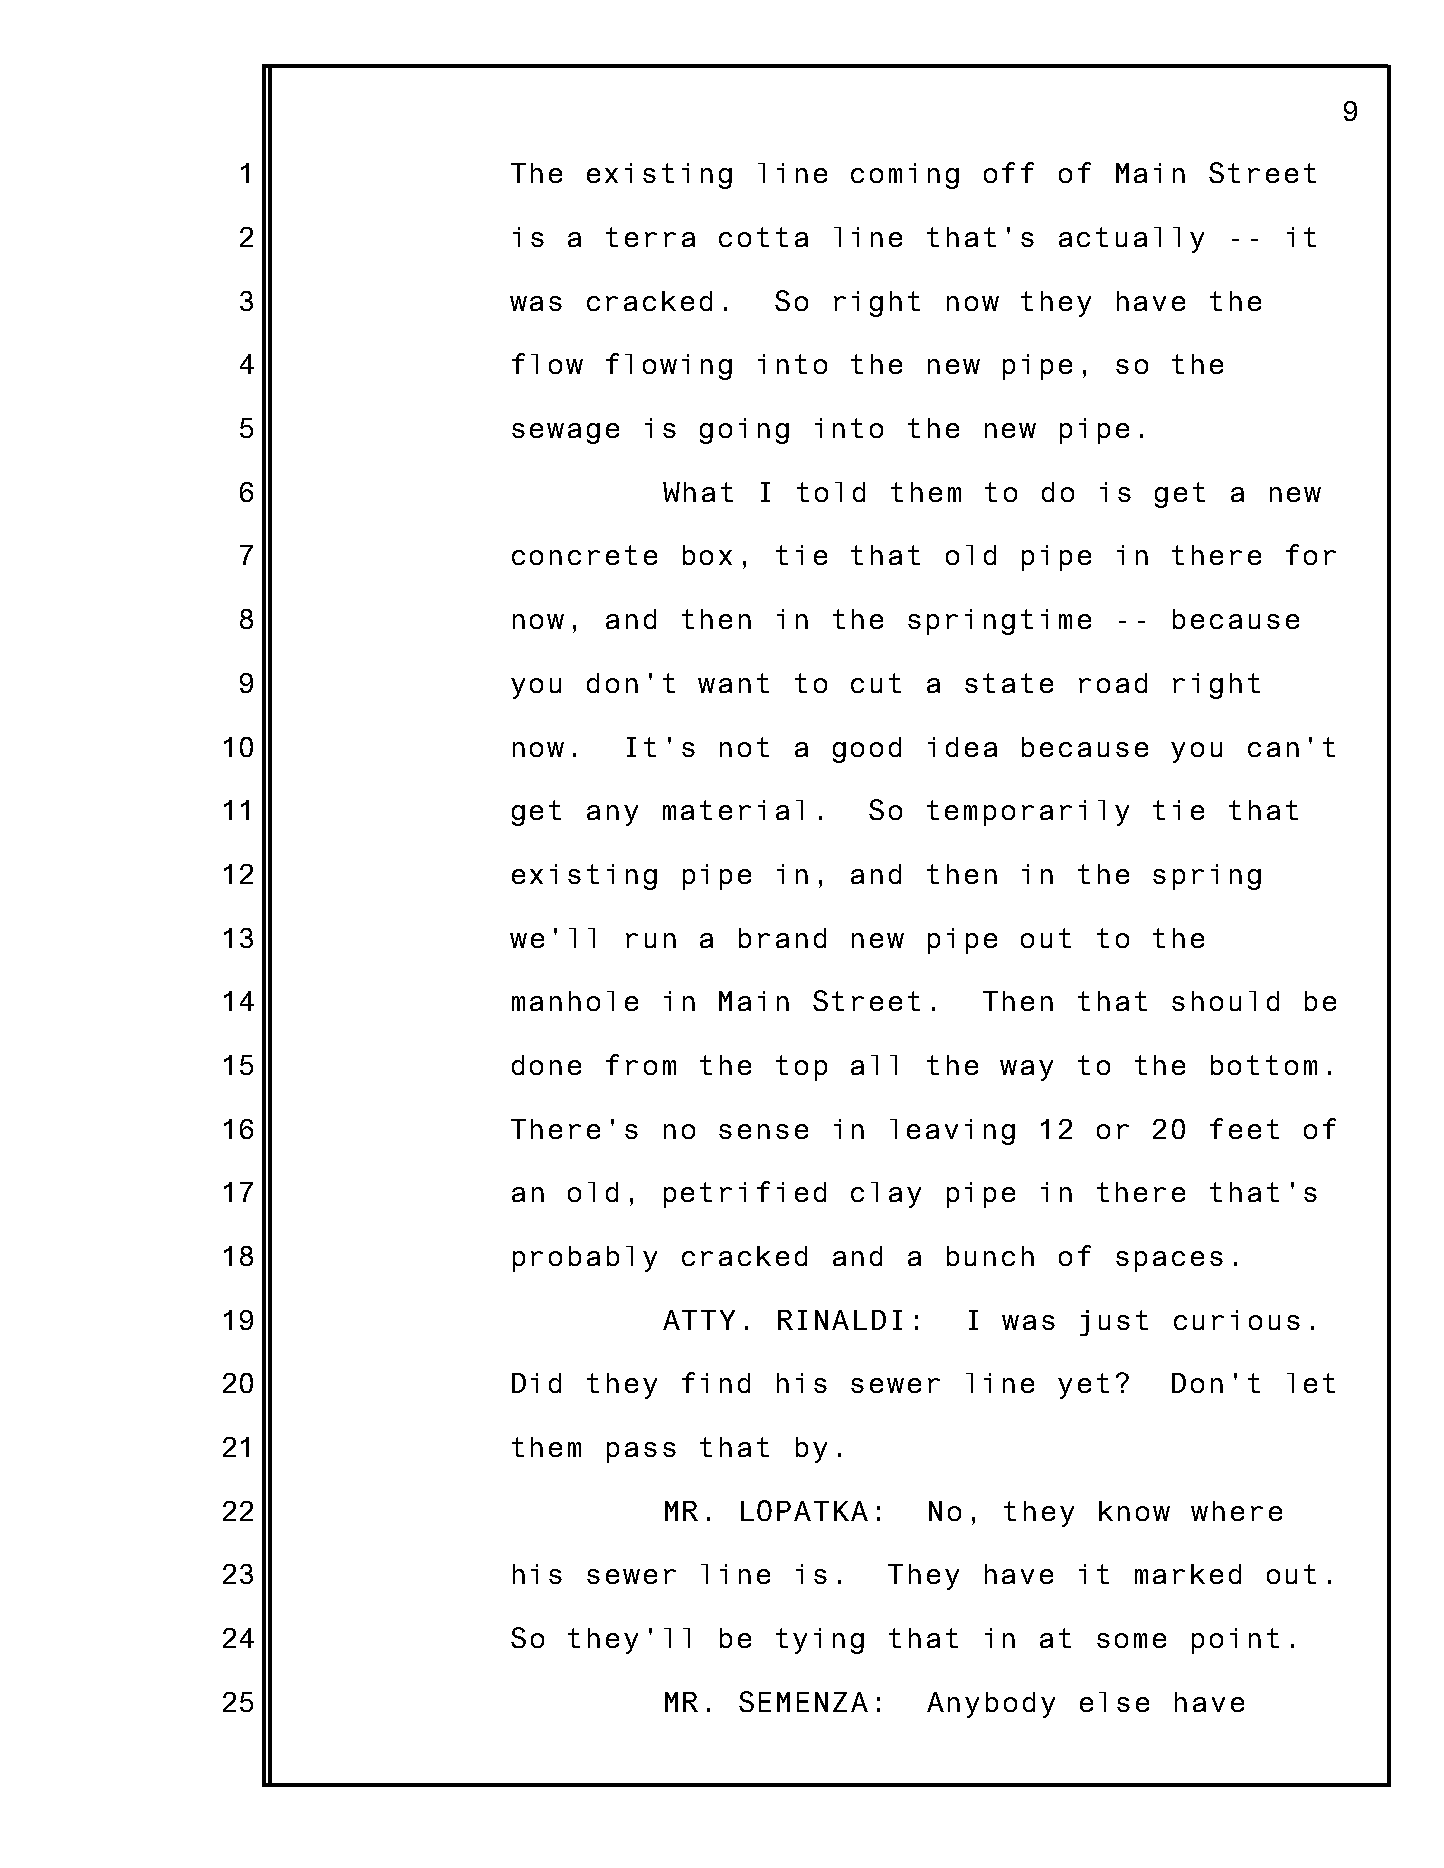 The height and width of the page is (1868, 1444). Describe the element at coordinates (1113, 683) in the page. I see `road` at that location.
